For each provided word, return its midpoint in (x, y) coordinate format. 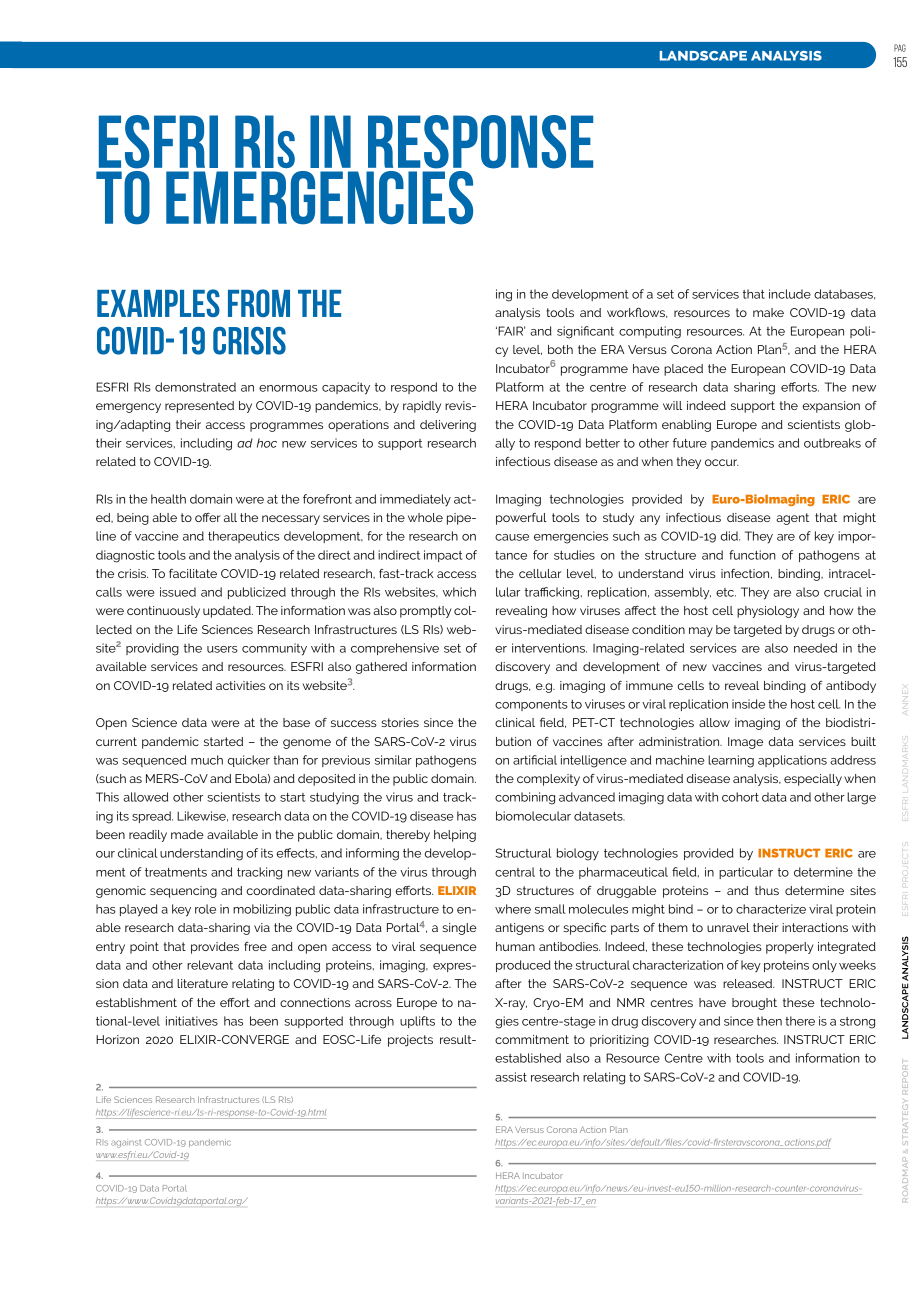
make (768, 312)
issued (178, 592)
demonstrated (195, 387)
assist (511, 1077)
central (515, 872)
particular (746, 873)
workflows (637, 313)
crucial (843, 592)
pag (900, 48)
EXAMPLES (158, 303)
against (126, 1144)
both (560, 349)
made (187, 834)
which (459, 592)
